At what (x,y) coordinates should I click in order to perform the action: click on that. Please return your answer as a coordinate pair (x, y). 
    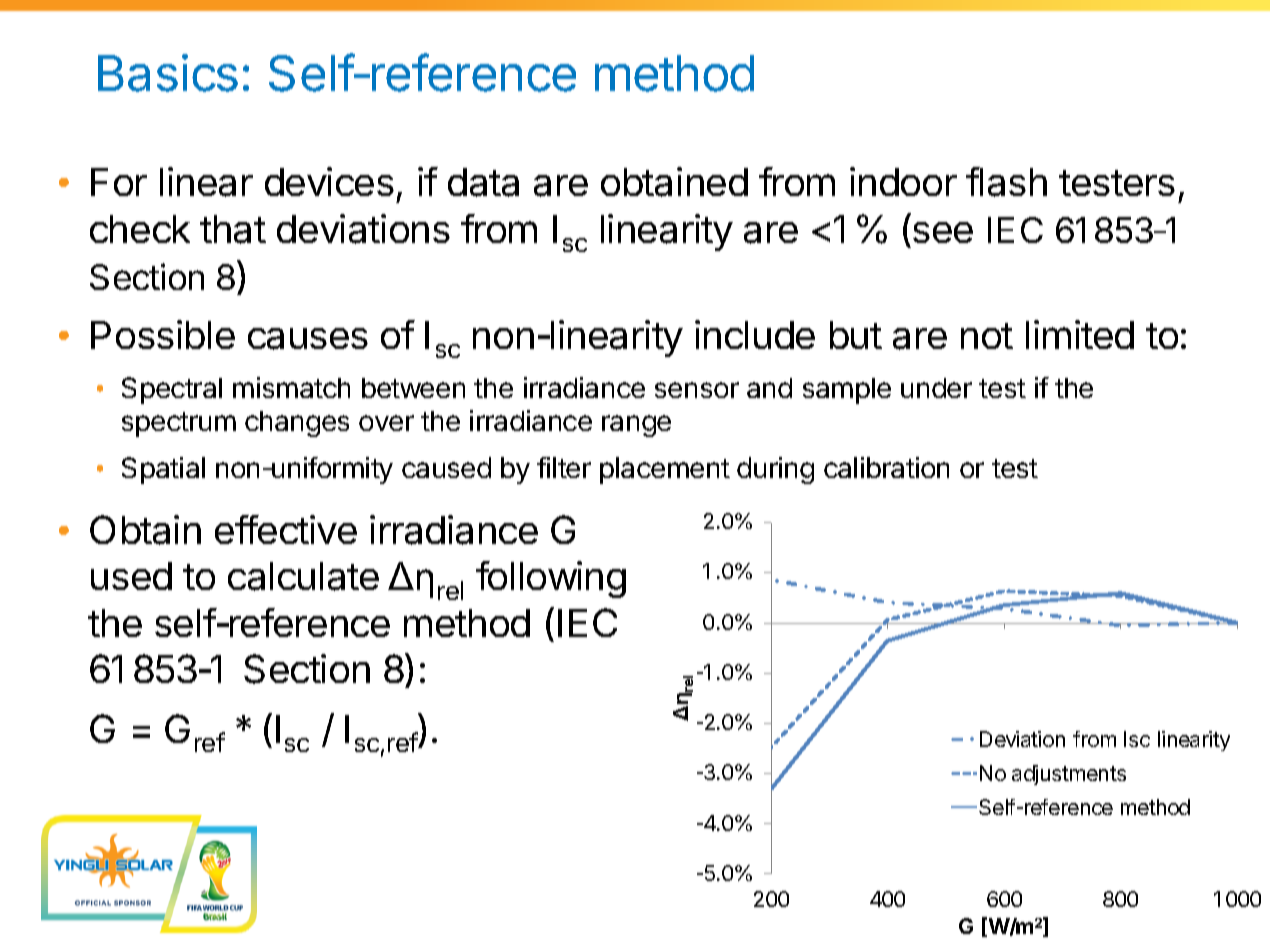
    Looking at the image, I should click on (233, 229).
